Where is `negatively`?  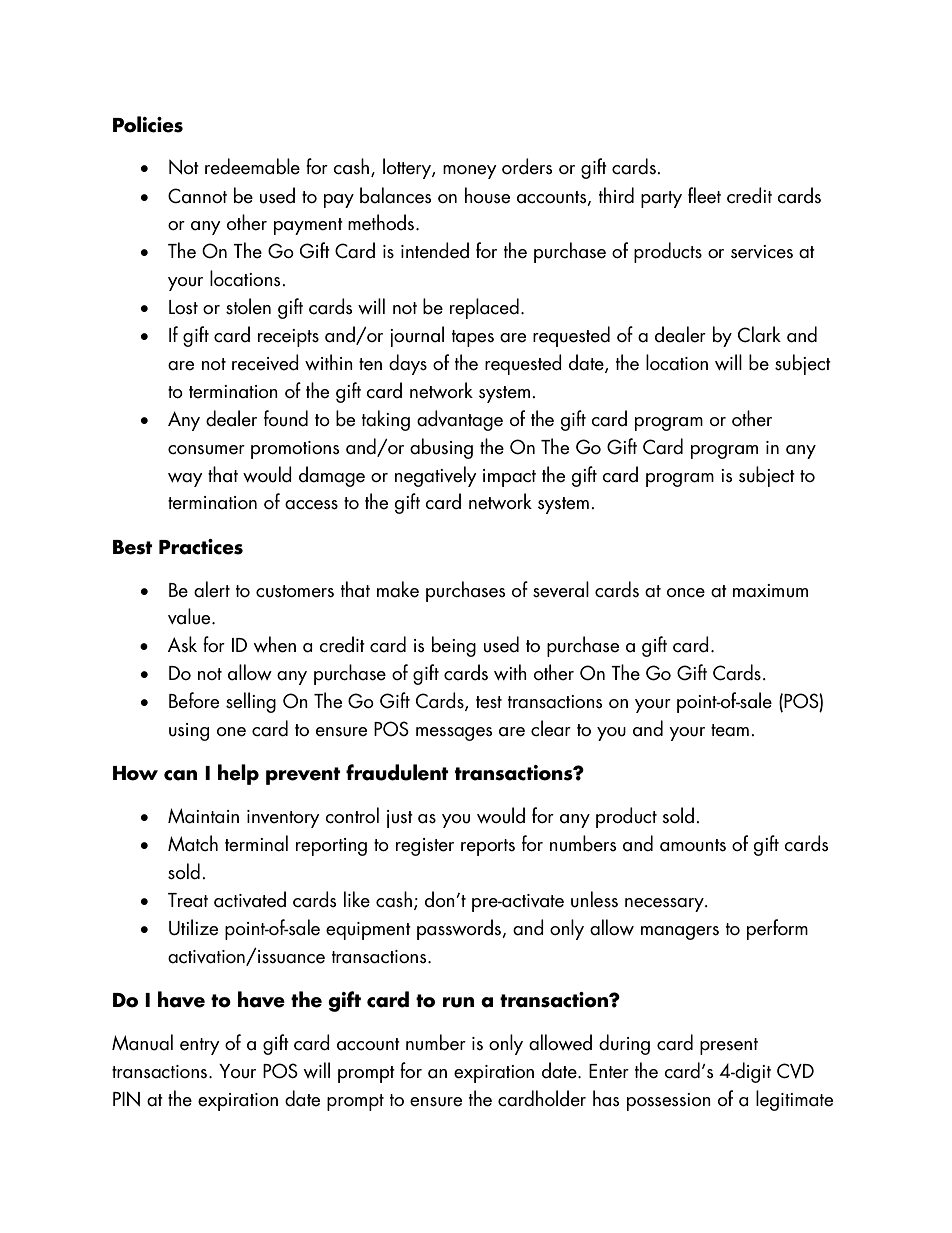 negatively is located at coordinates (436, 476).
